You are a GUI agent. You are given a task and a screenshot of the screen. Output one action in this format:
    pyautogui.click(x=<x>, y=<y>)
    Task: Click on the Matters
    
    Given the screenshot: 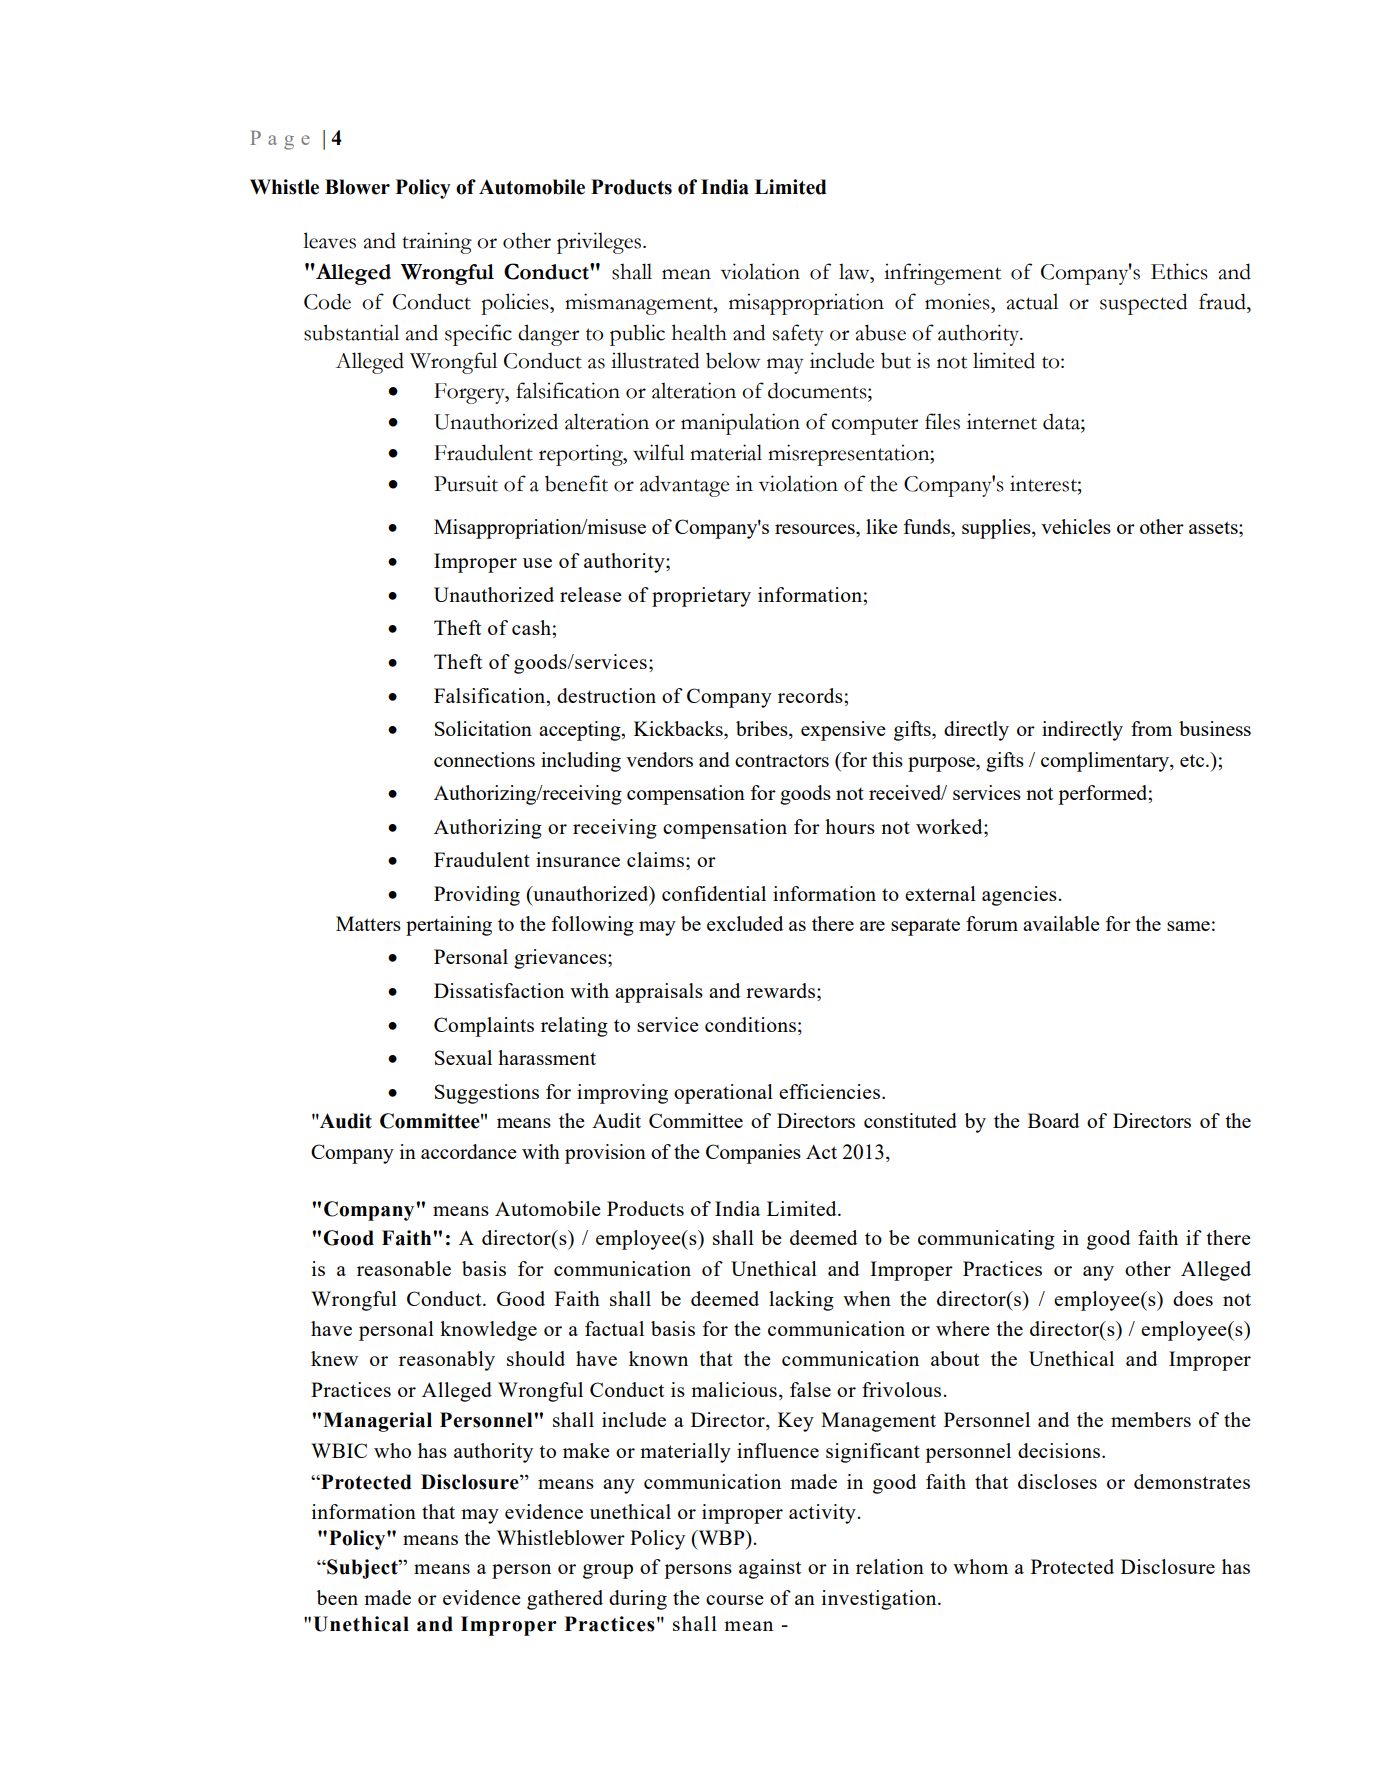 What is the action you would take?
    pyautogui.click(x=368, y=923)
